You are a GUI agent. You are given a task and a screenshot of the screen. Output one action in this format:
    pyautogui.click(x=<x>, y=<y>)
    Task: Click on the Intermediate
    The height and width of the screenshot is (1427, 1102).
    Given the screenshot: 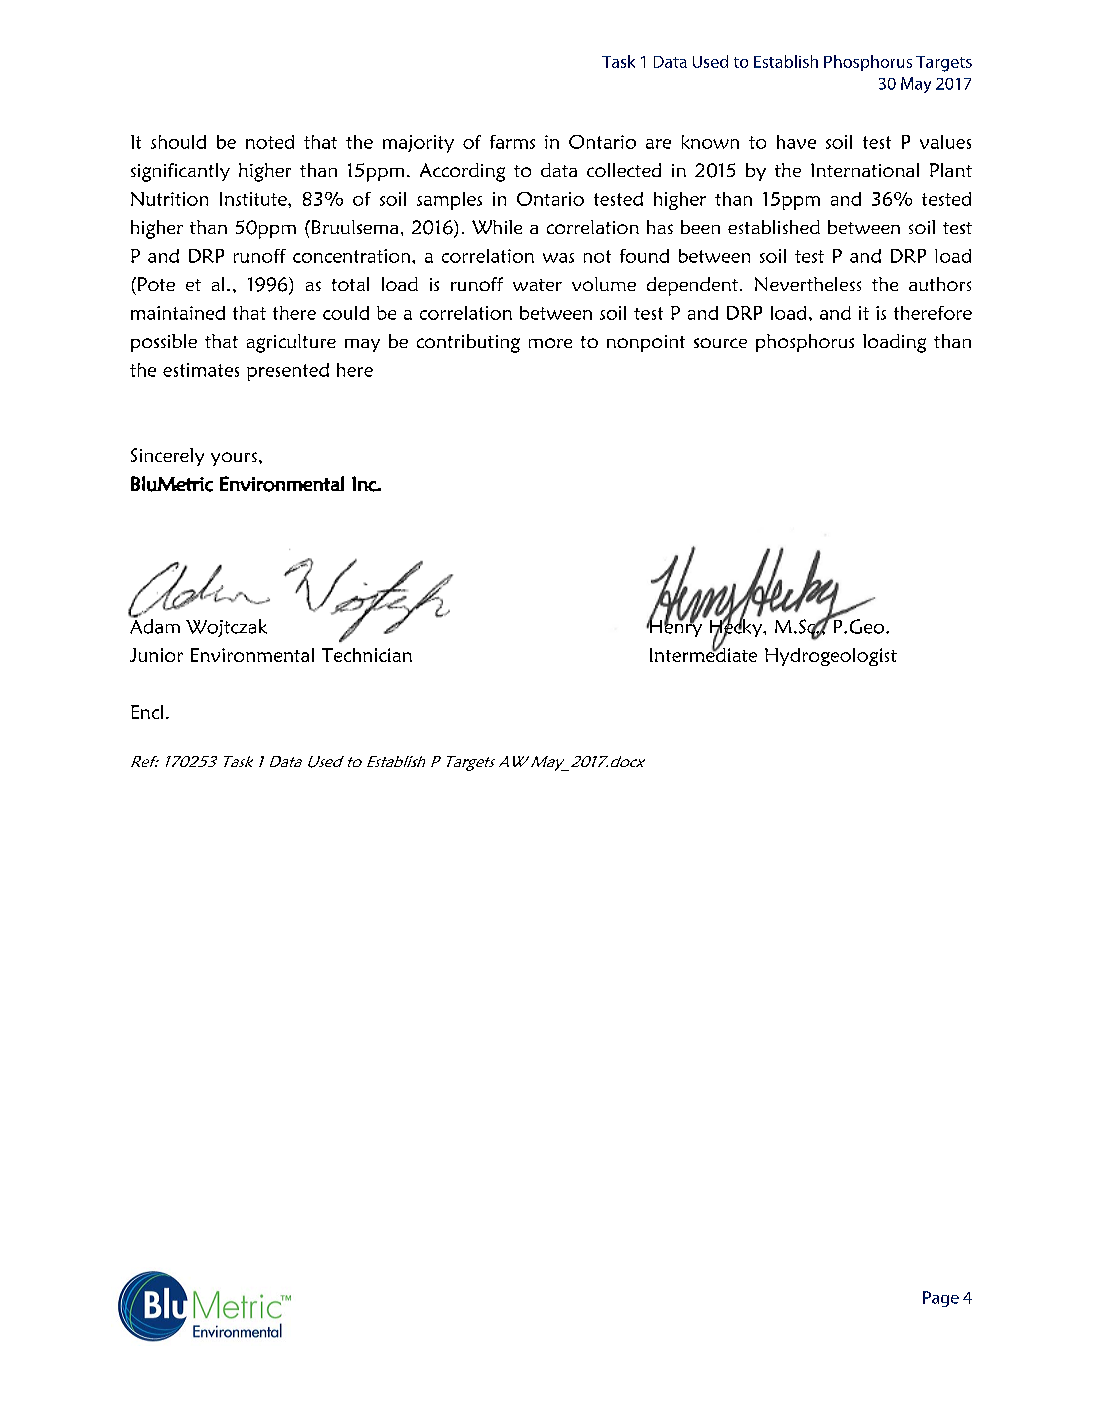 What is the action you would take?
    pyautogui.click(x=703, y=653)
